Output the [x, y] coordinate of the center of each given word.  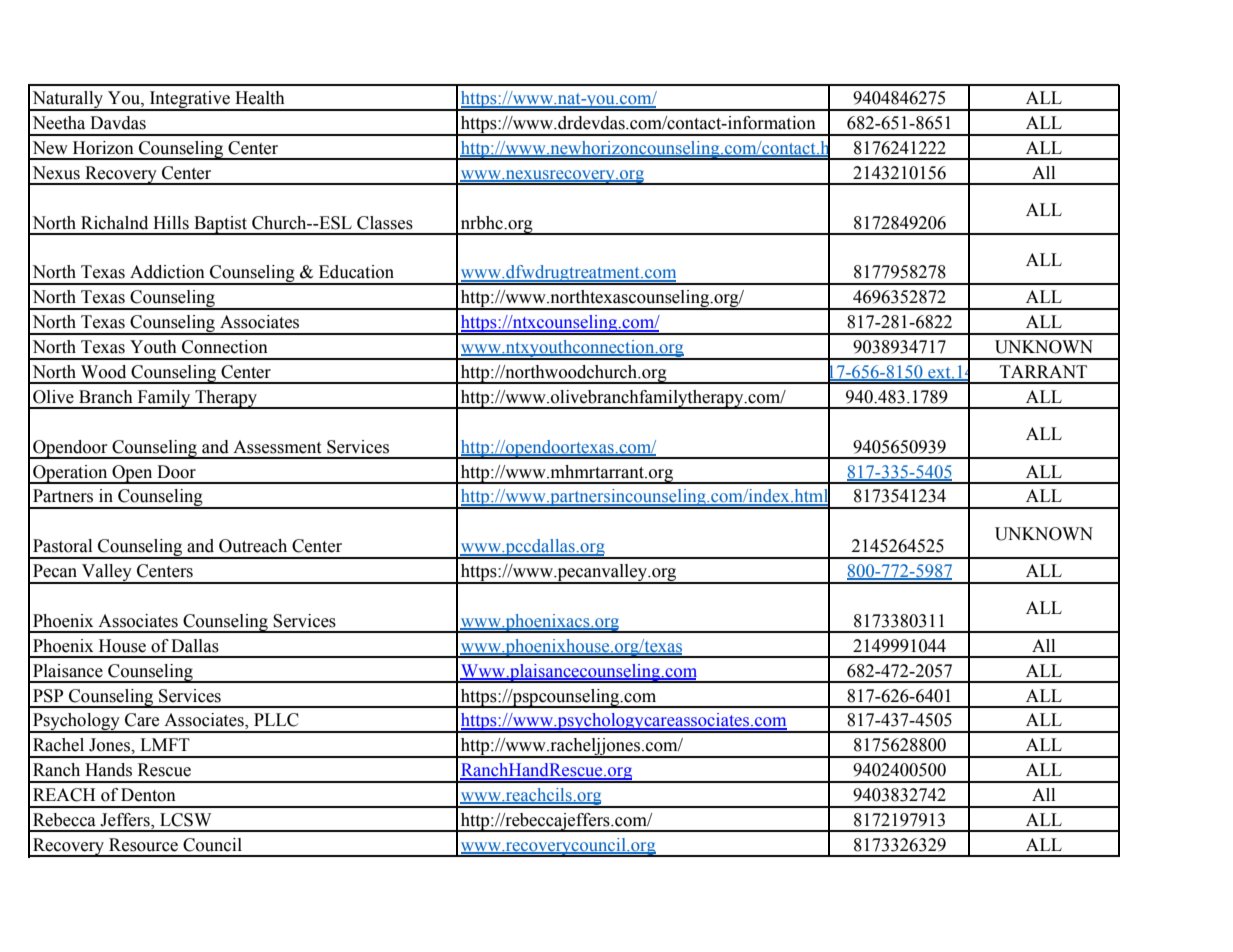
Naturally [68, 101]
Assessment [277, 447]
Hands [108, 770]
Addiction [167, 272]
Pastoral [62, 546]
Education [356, 272]
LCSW [186, 820]
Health [260, 98]
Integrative [189, 101]
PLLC [276, 720]
